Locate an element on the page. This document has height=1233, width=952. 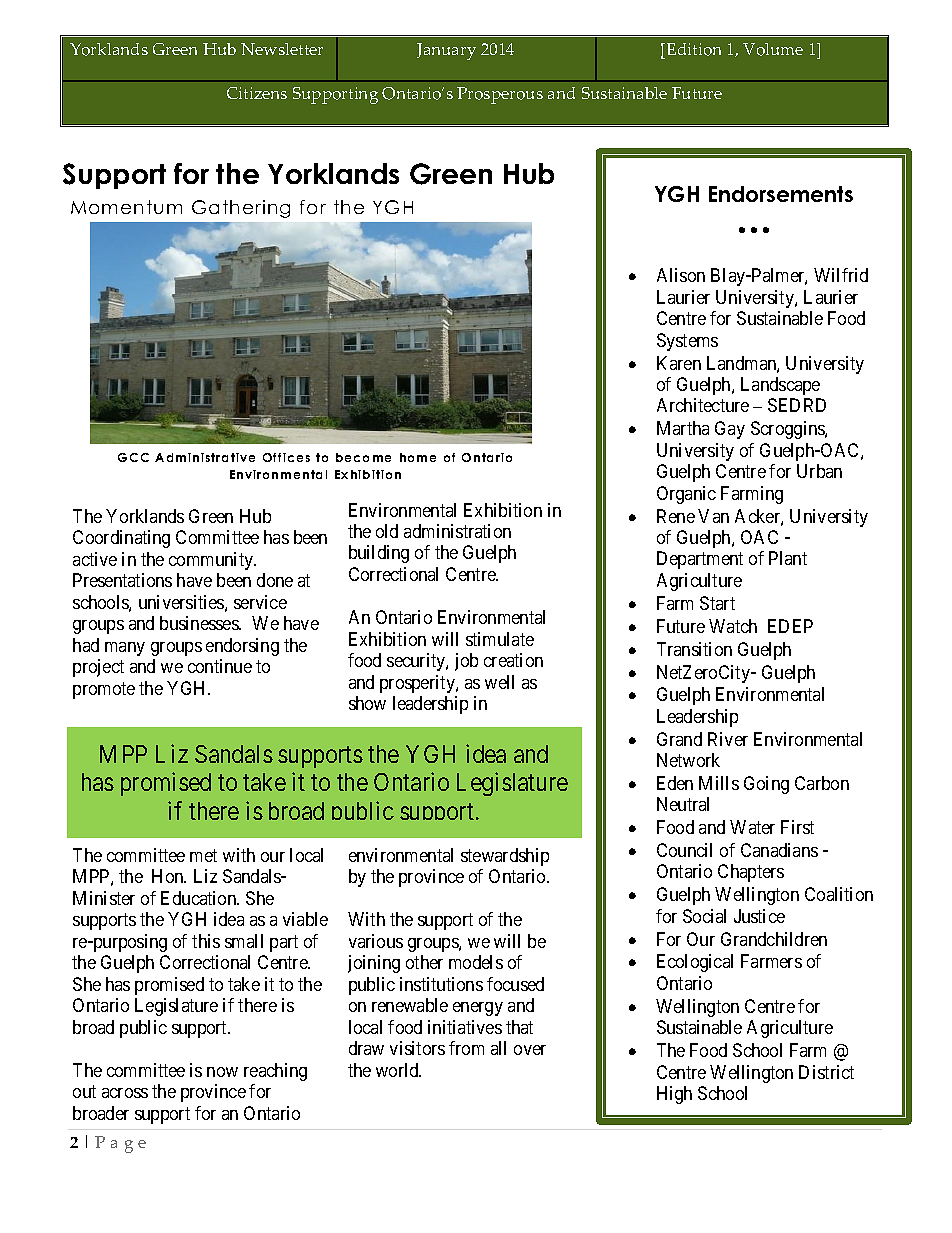
Momentum is located at coordinates (126, 207).
